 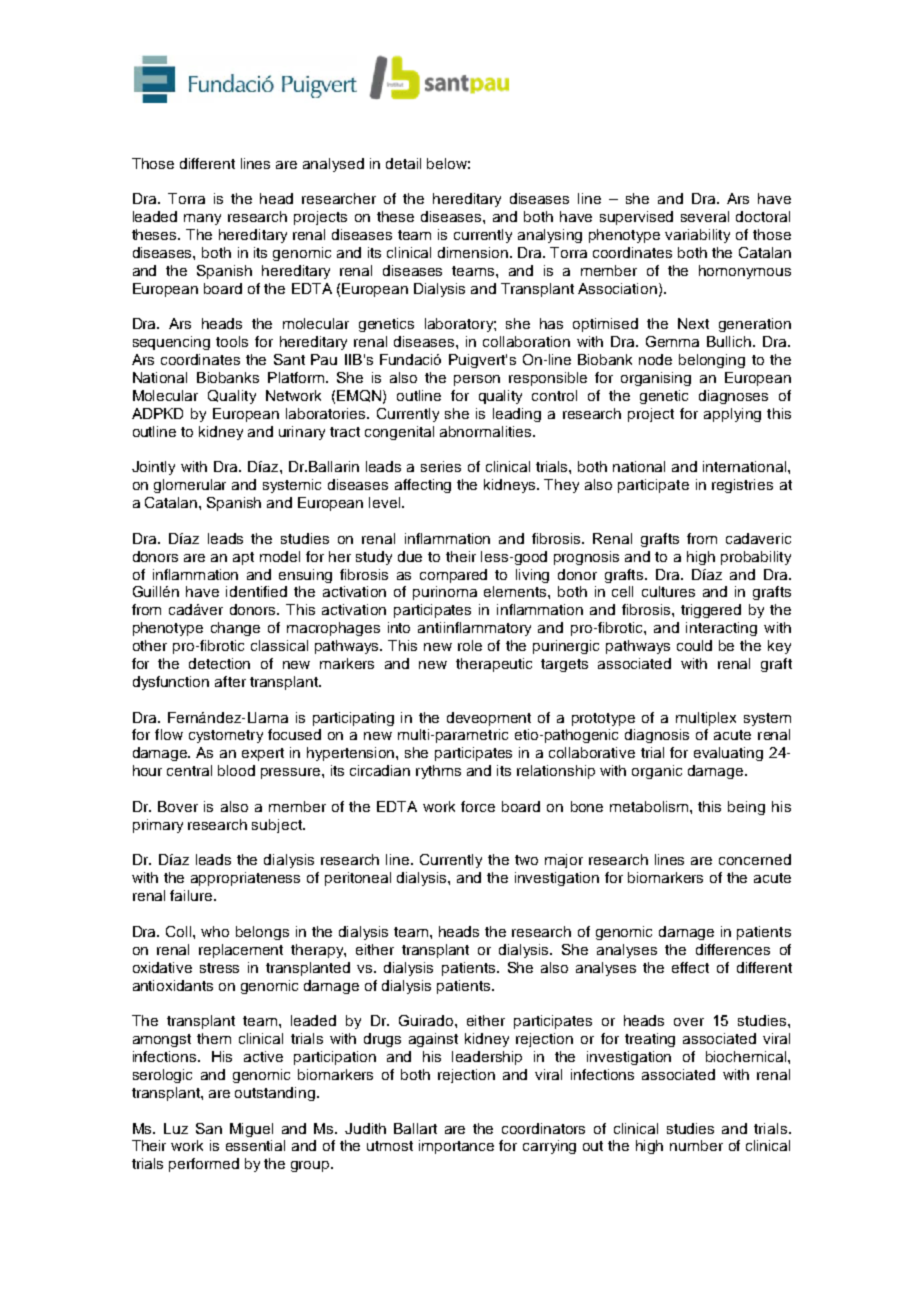 I want to click on many, so click(x=202, y=219).
